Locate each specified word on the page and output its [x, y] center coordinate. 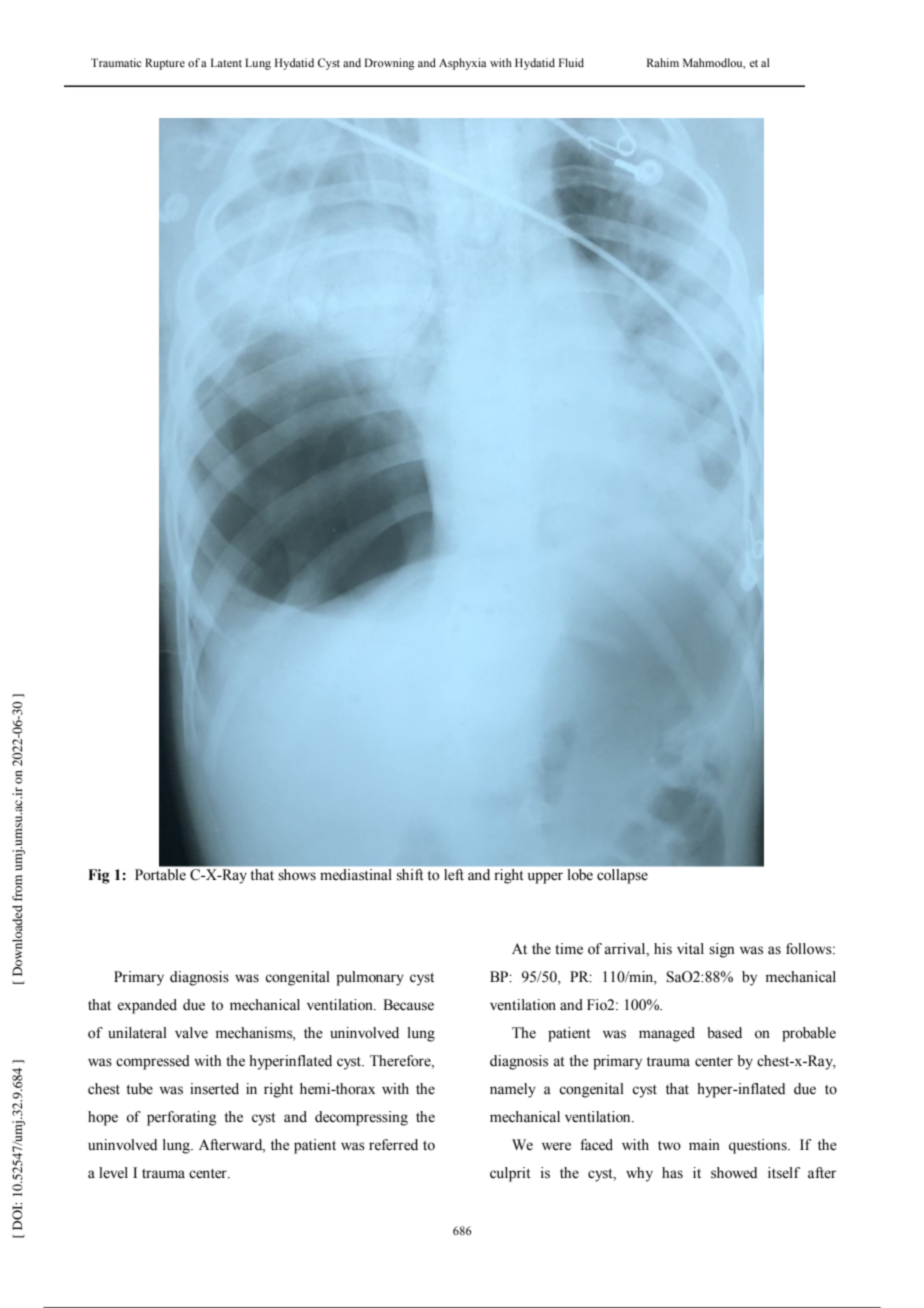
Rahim [663, 62]
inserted [214, 1089]
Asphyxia [462, 64]
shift [410, 874]
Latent [226, 62]
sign [721, 950]
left [454, 874]
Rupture [165, 64]
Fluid [571, 62]
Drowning [389, 64]
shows [297, 874]
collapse [622, 876]
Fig [98, 876]
